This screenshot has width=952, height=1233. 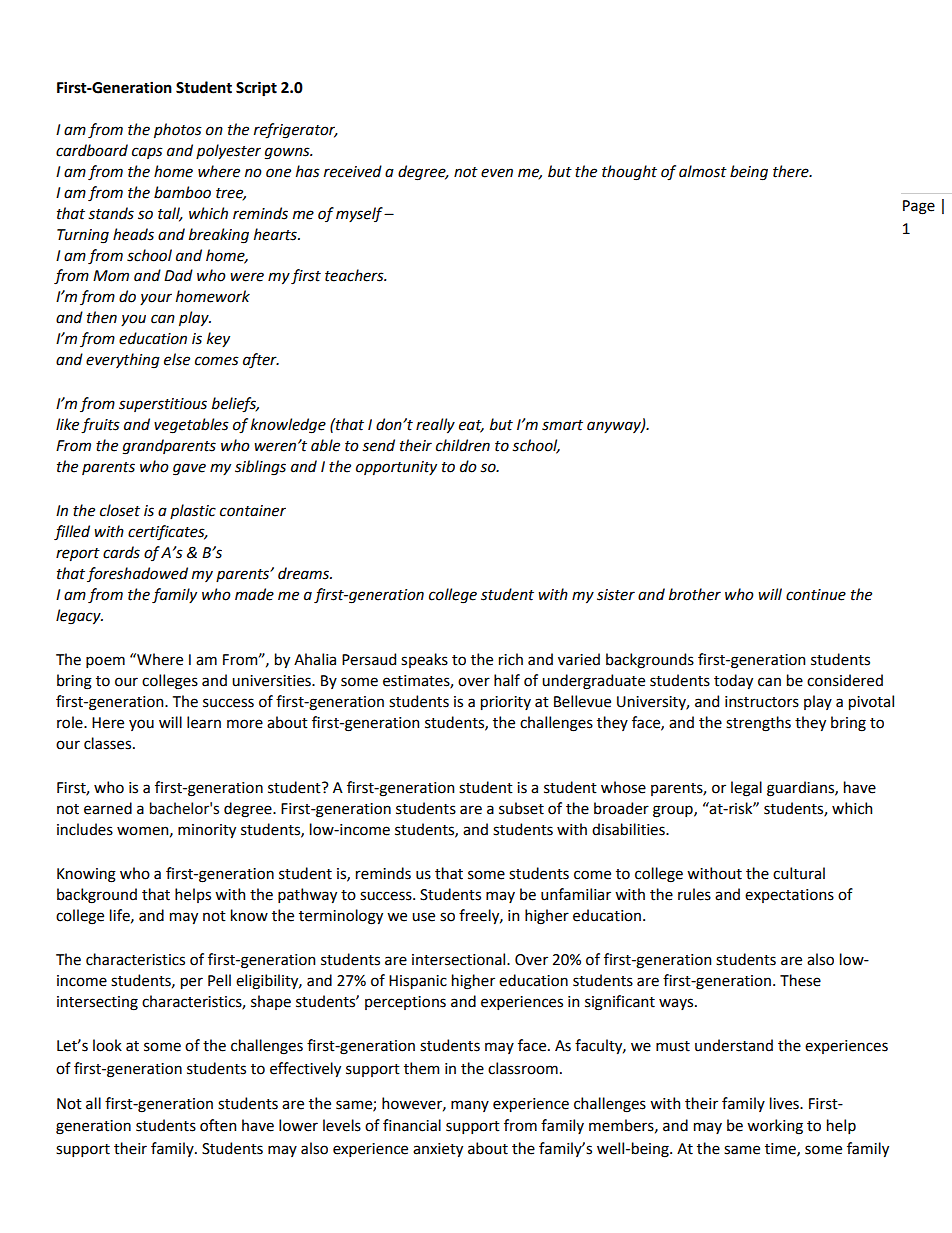 What do you see at coordinates (470, 1106) in the screenshot?
I see `many` at bounding box center [470, 1106].
